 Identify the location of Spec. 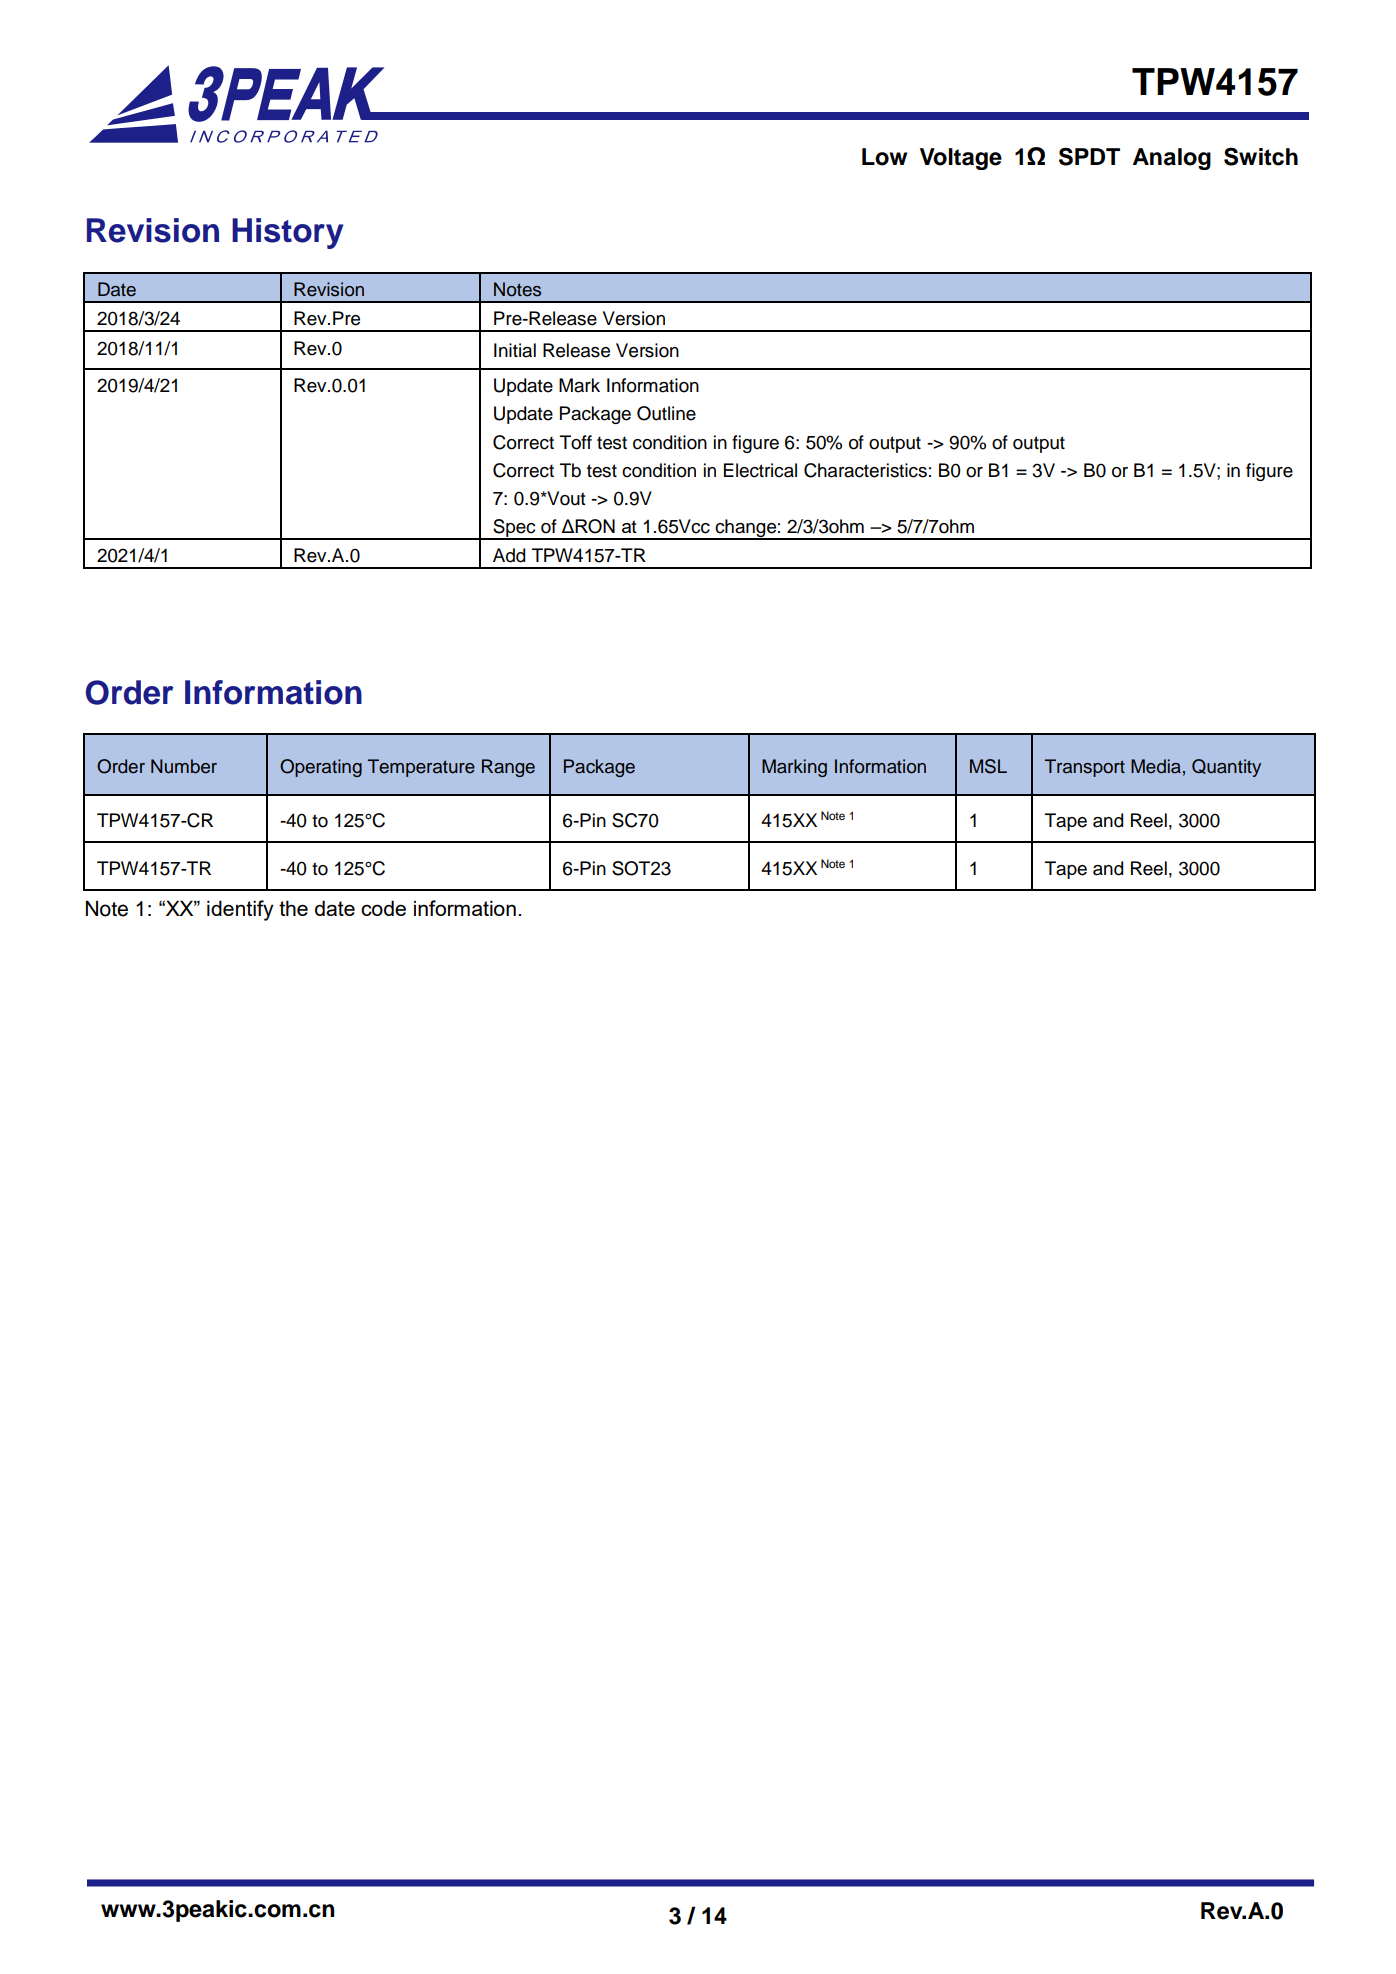
(514, 529).
